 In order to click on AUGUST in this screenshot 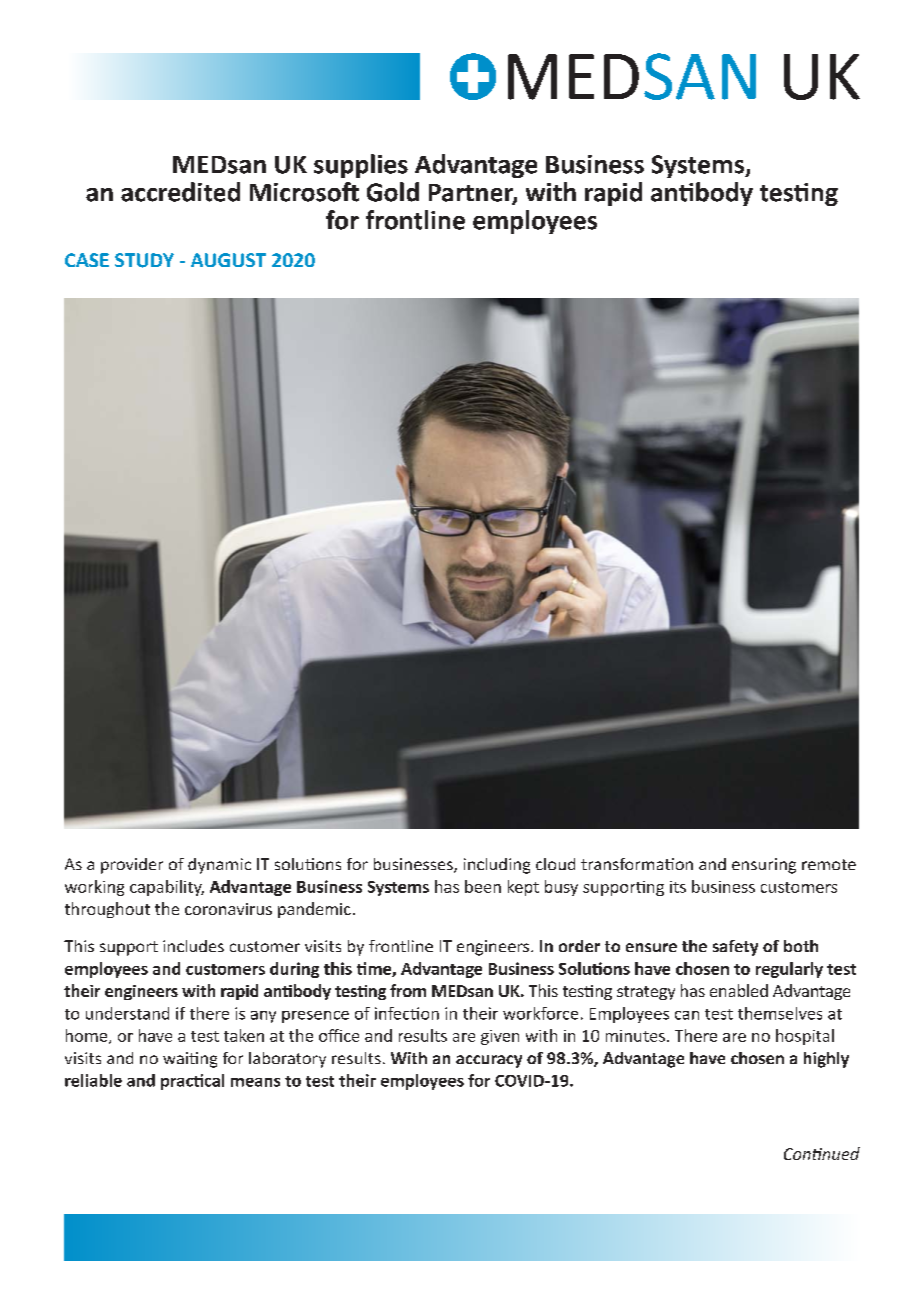, I will do `click(228, 260)`.
